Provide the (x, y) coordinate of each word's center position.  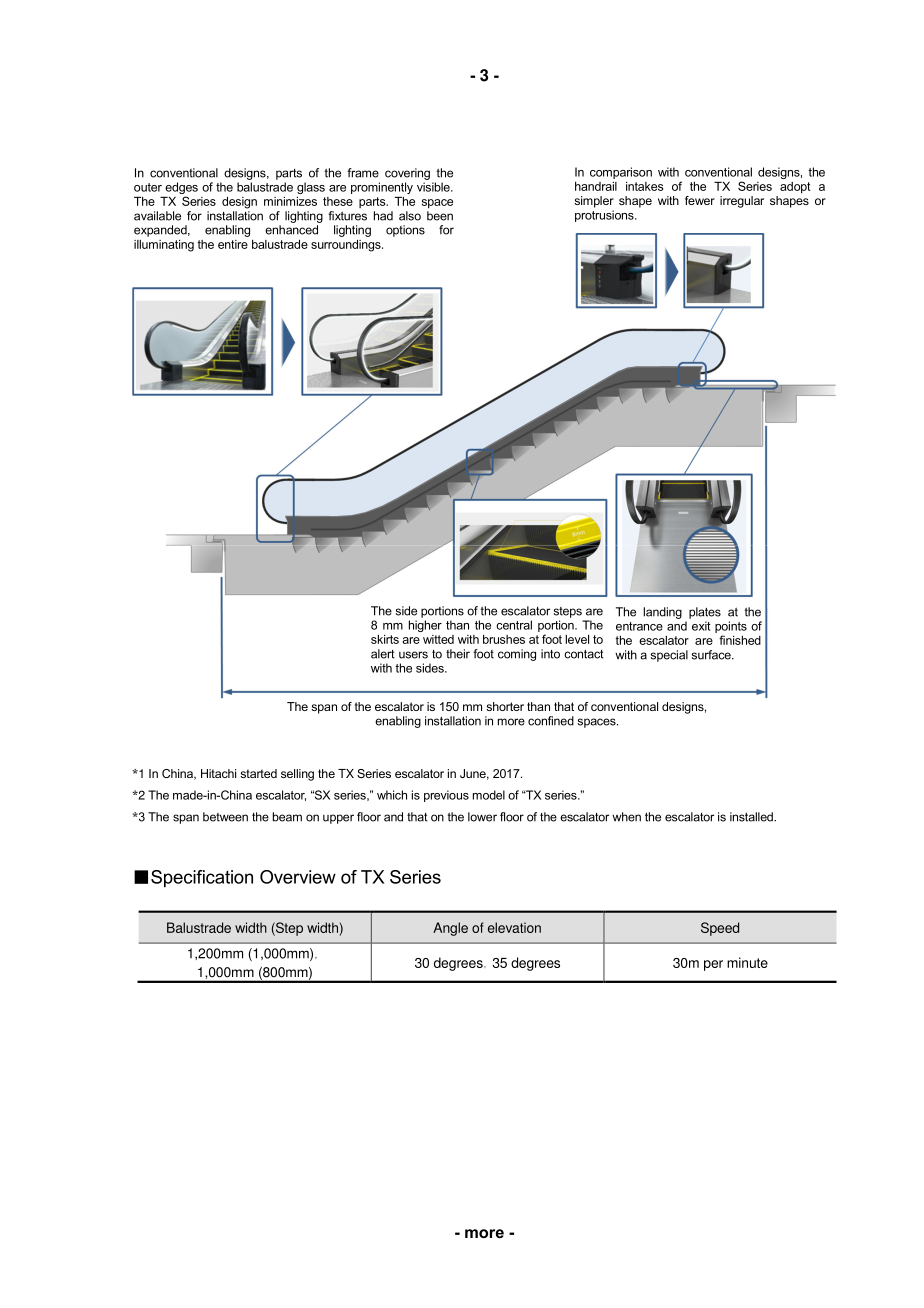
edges (181, 189)
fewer (700, 200)
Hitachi (218, 773)
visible (434, 187)
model (489, 795)
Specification (202, 879)
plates (705, 613)
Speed (720, 929)
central (514, 625)
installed (752, 817)
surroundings (347, 246)
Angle (450, 929)
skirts (385, 639)
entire (233, 244)
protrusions (605, 216)
